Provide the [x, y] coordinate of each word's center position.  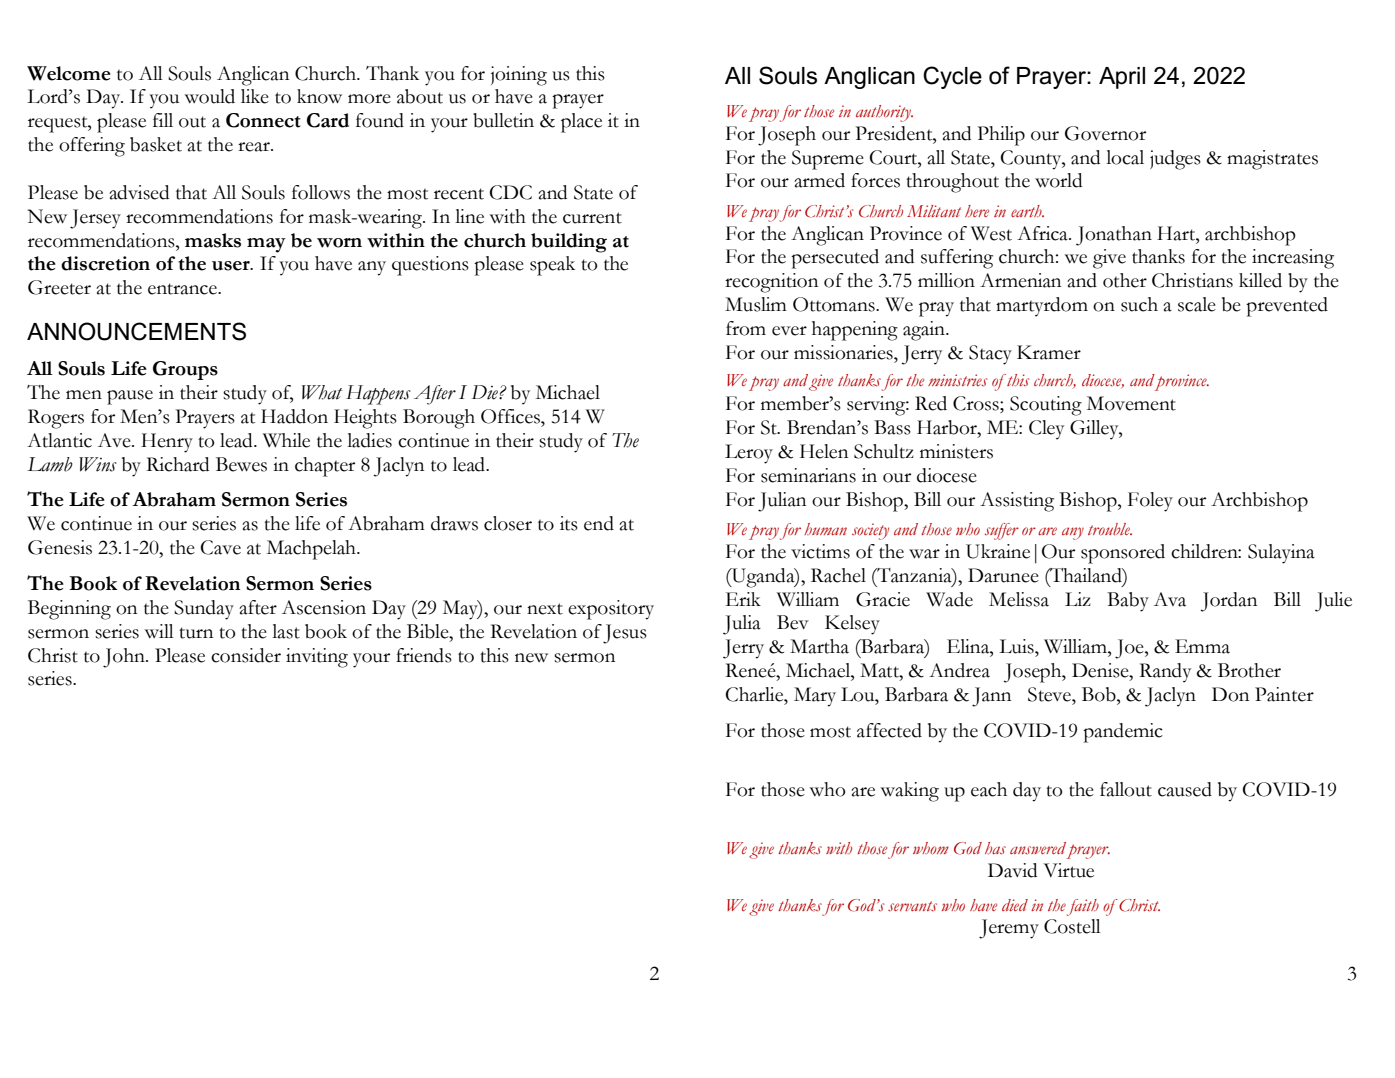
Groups [185, 370]
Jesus [625, 634]
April [1122, 78]
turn [196, 633]
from [746, 328]
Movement [1131, 403]
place [581, 123]
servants [912, 906]
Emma [1202, 646]
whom [931, 848]
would [209, 96]
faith [1083, 907]
